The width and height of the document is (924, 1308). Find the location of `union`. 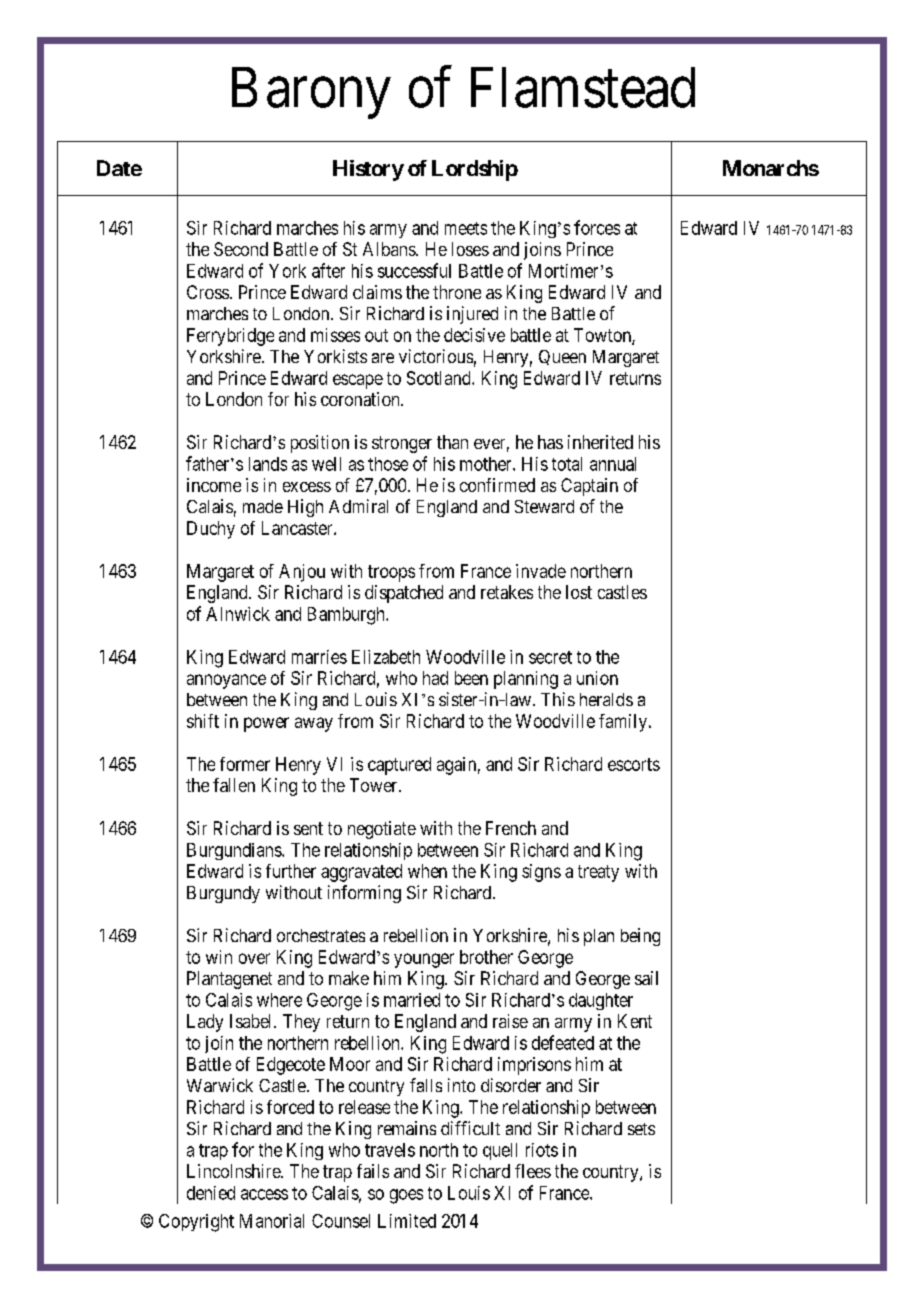

union is located at coordinates (597, 678).
